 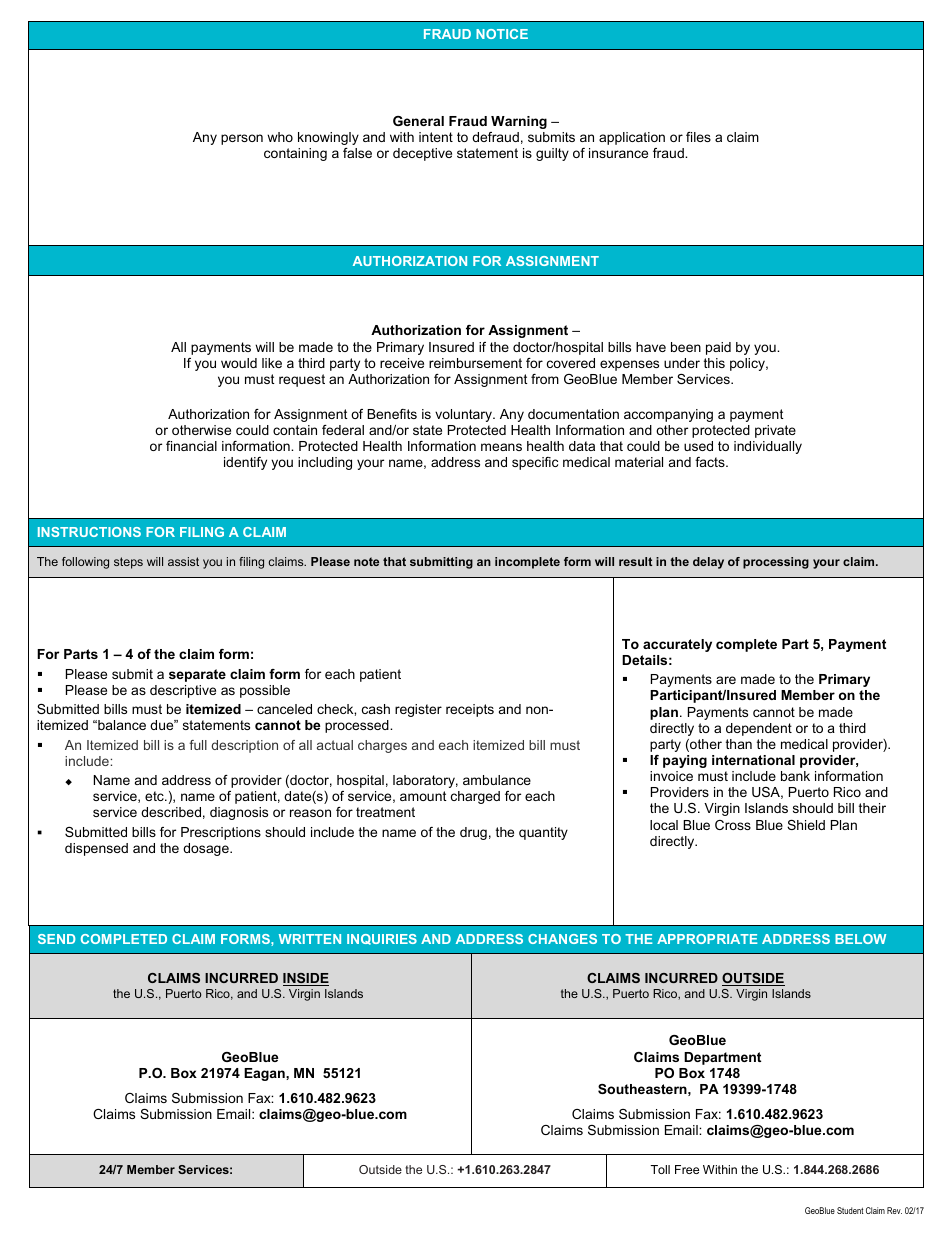 I want to click on charged, so click(x=475, y=797).
